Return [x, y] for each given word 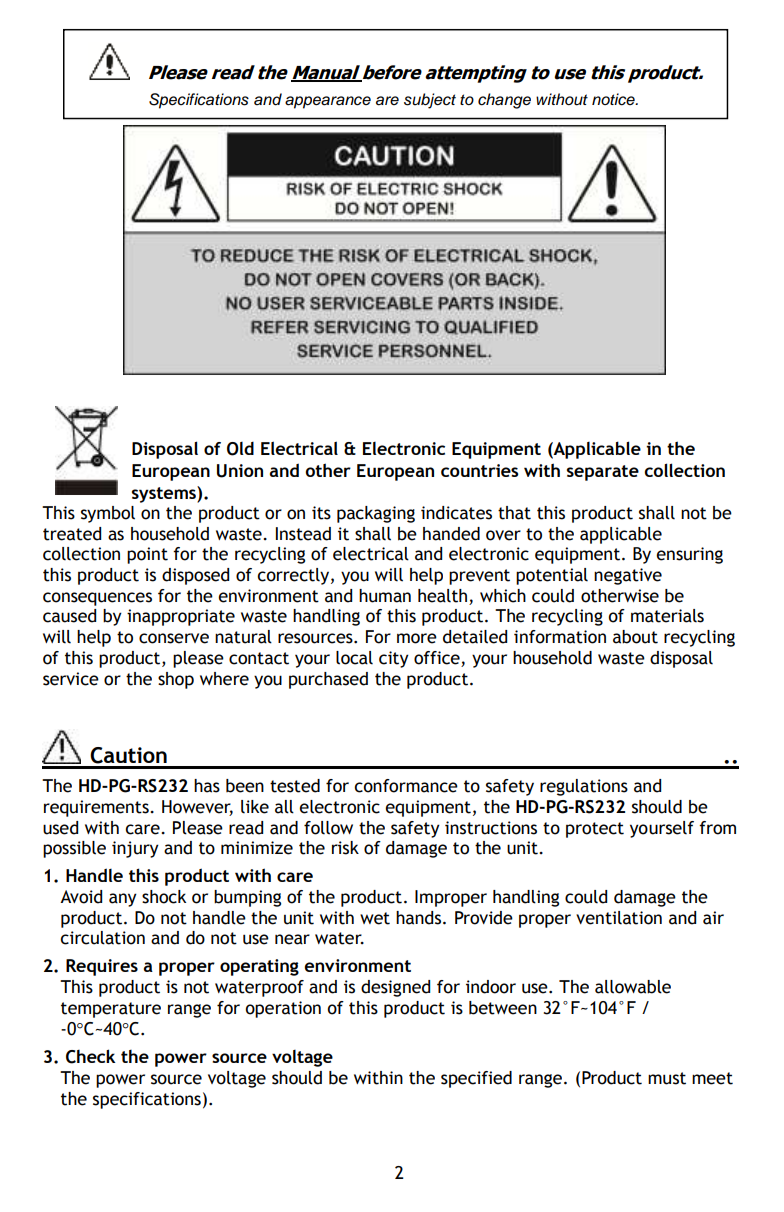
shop [176, 680]
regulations [584, 787]
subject [430, 101]
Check [91, 1056]
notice [614, 99]
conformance [406, 786]
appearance [328, 102]
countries [480, 470]
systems [165, 494]
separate [603, 473]
